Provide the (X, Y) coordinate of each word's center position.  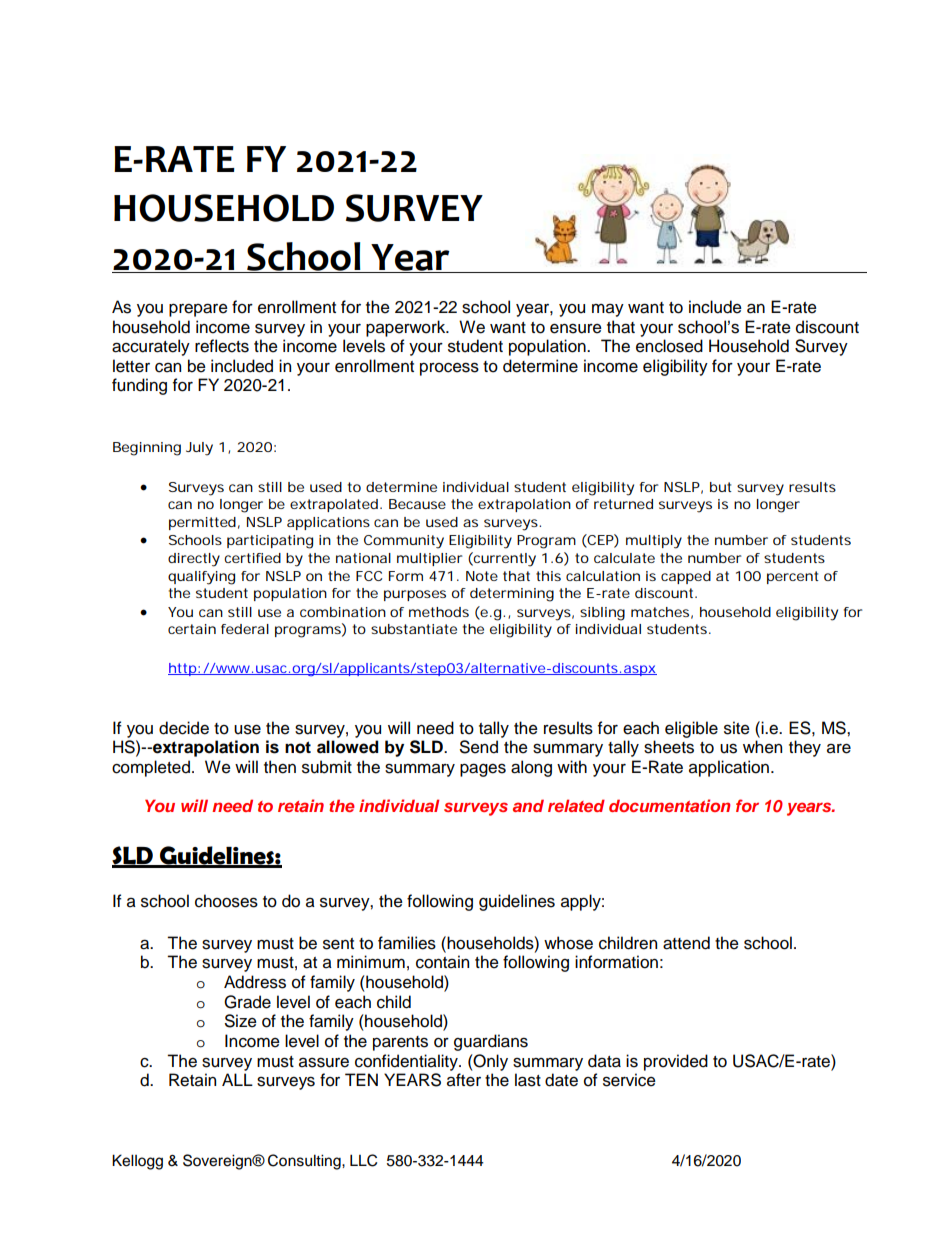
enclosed (669, 346)
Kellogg (137, 1162)
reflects (222, 346)
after (464, 1080)
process (449, 369)
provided (676, 1062)
